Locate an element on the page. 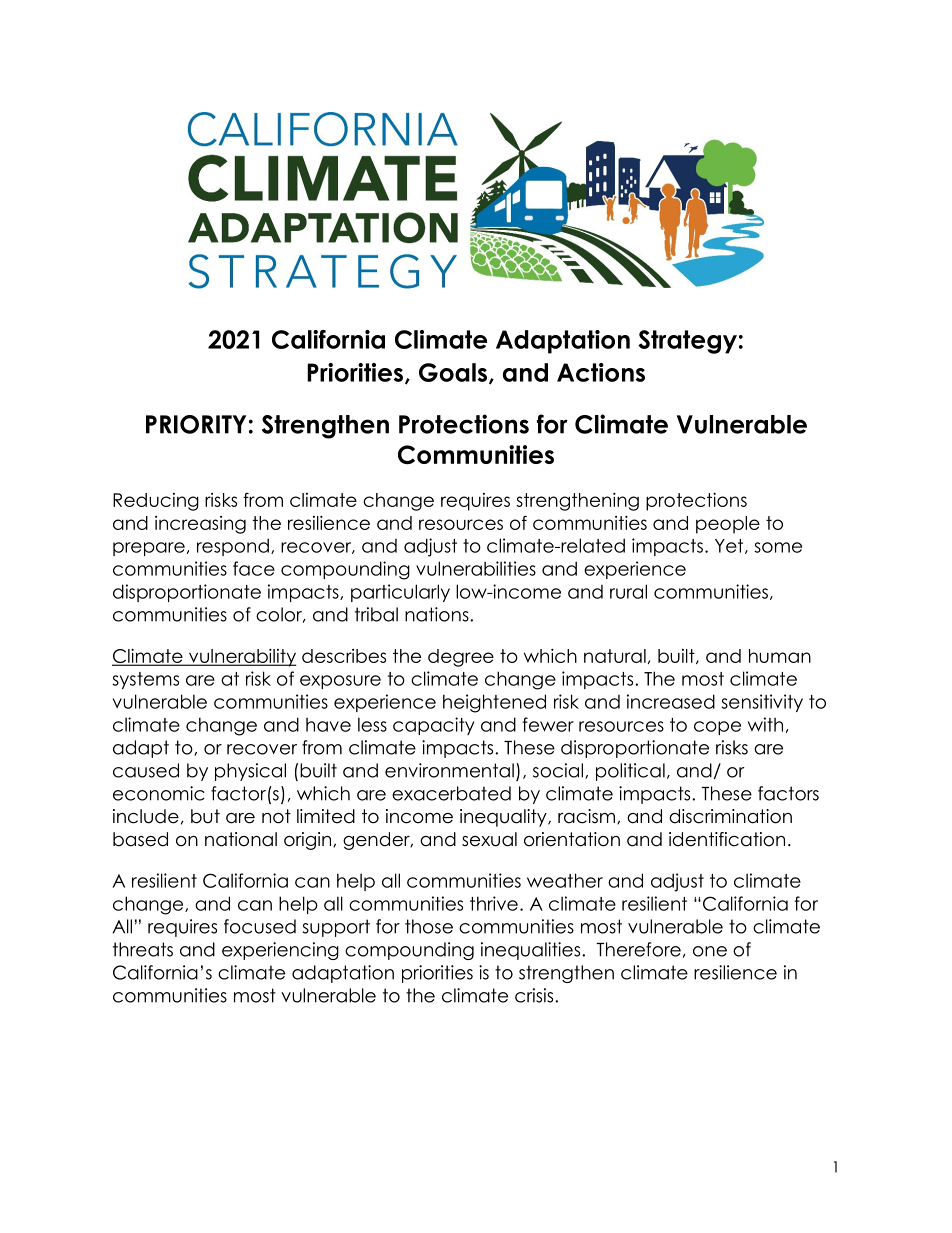 This document has height=1233, width=952. sexual is located at coordinates (489, 839).
